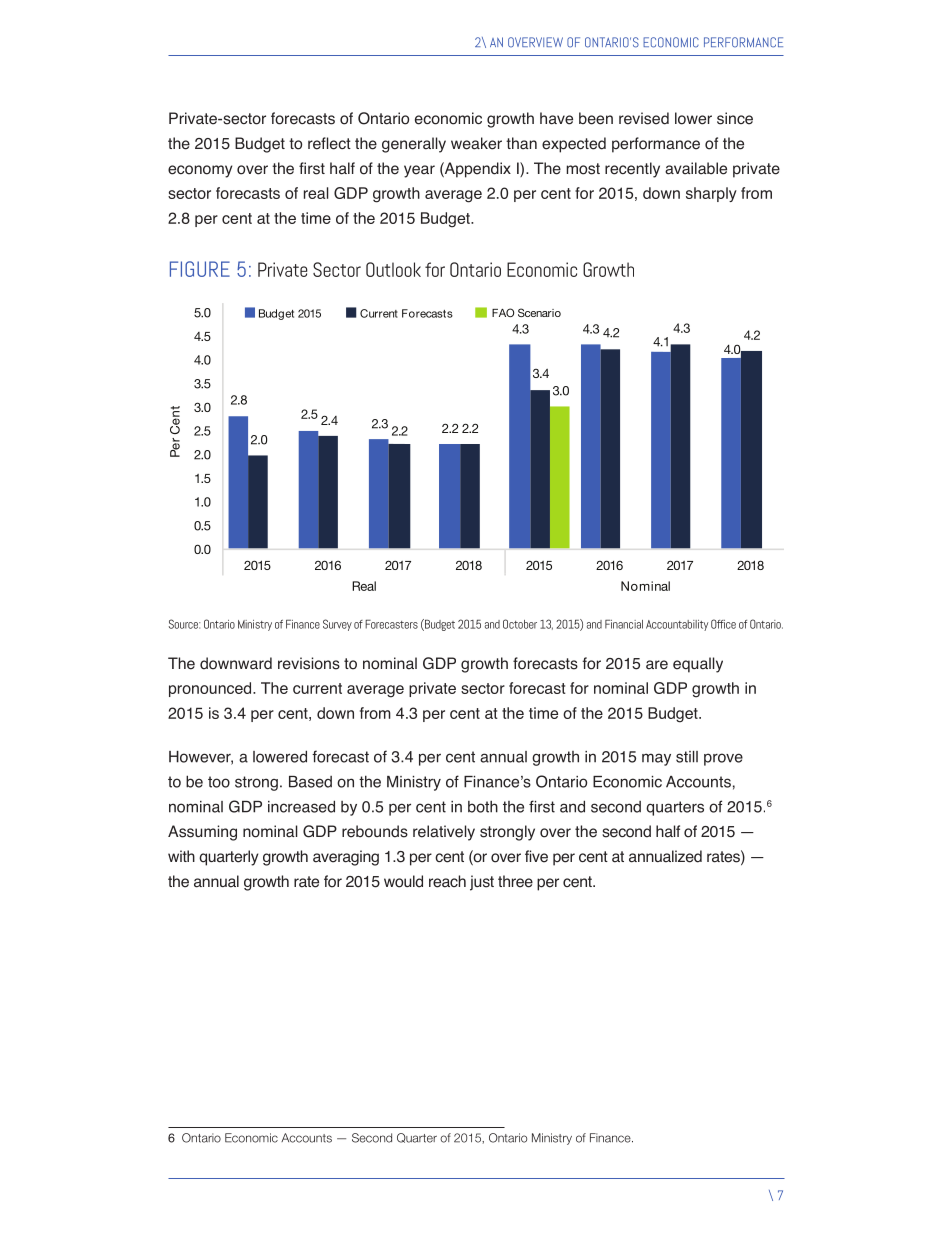 The height and width of the page is (1233, 952). What do you see at coordinates (476, 143) in the page?
I see `weaker` at bounding box center [476, 143].
